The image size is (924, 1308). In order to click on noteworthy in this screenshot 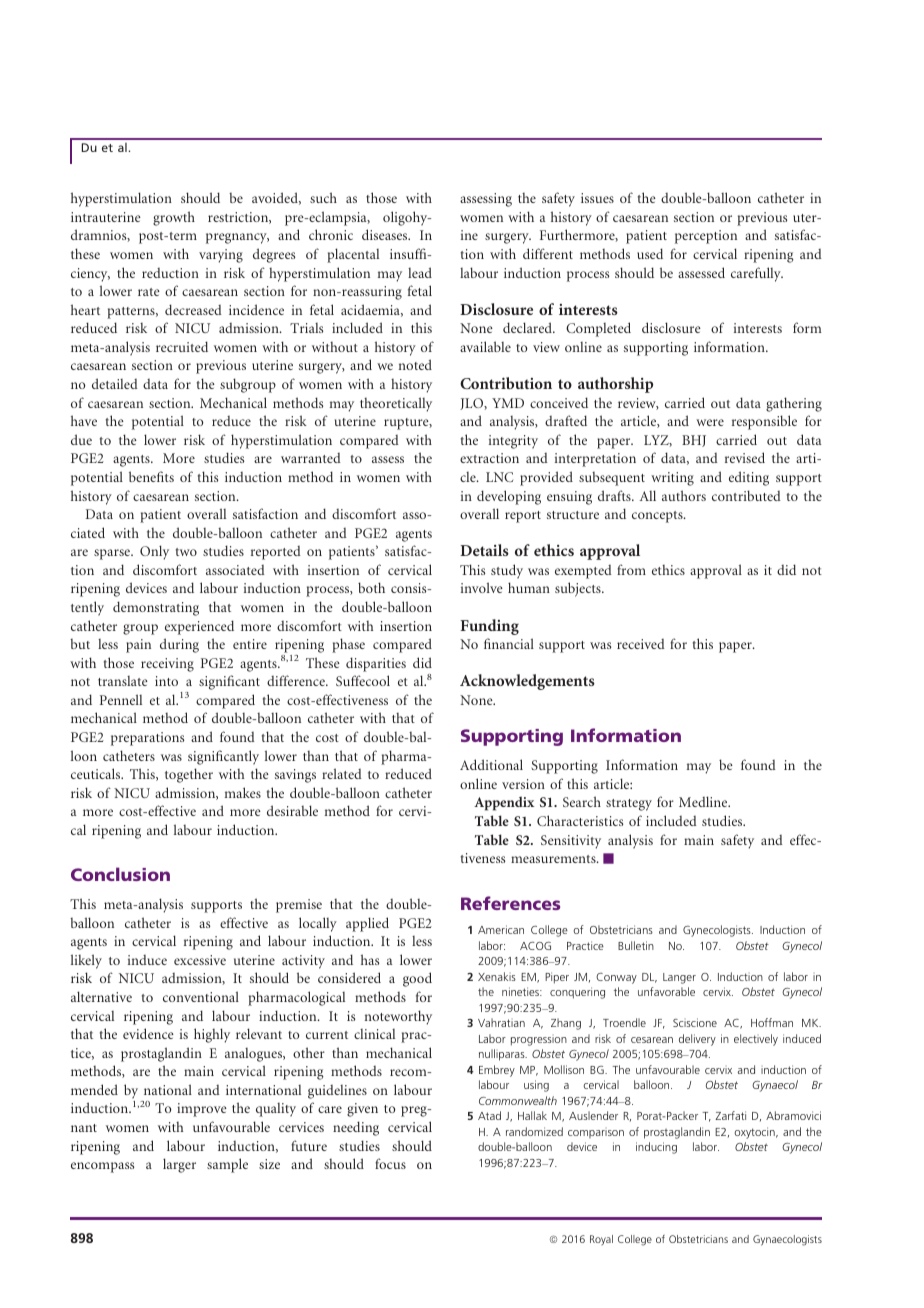, I will do `click(398, 1017)`.
